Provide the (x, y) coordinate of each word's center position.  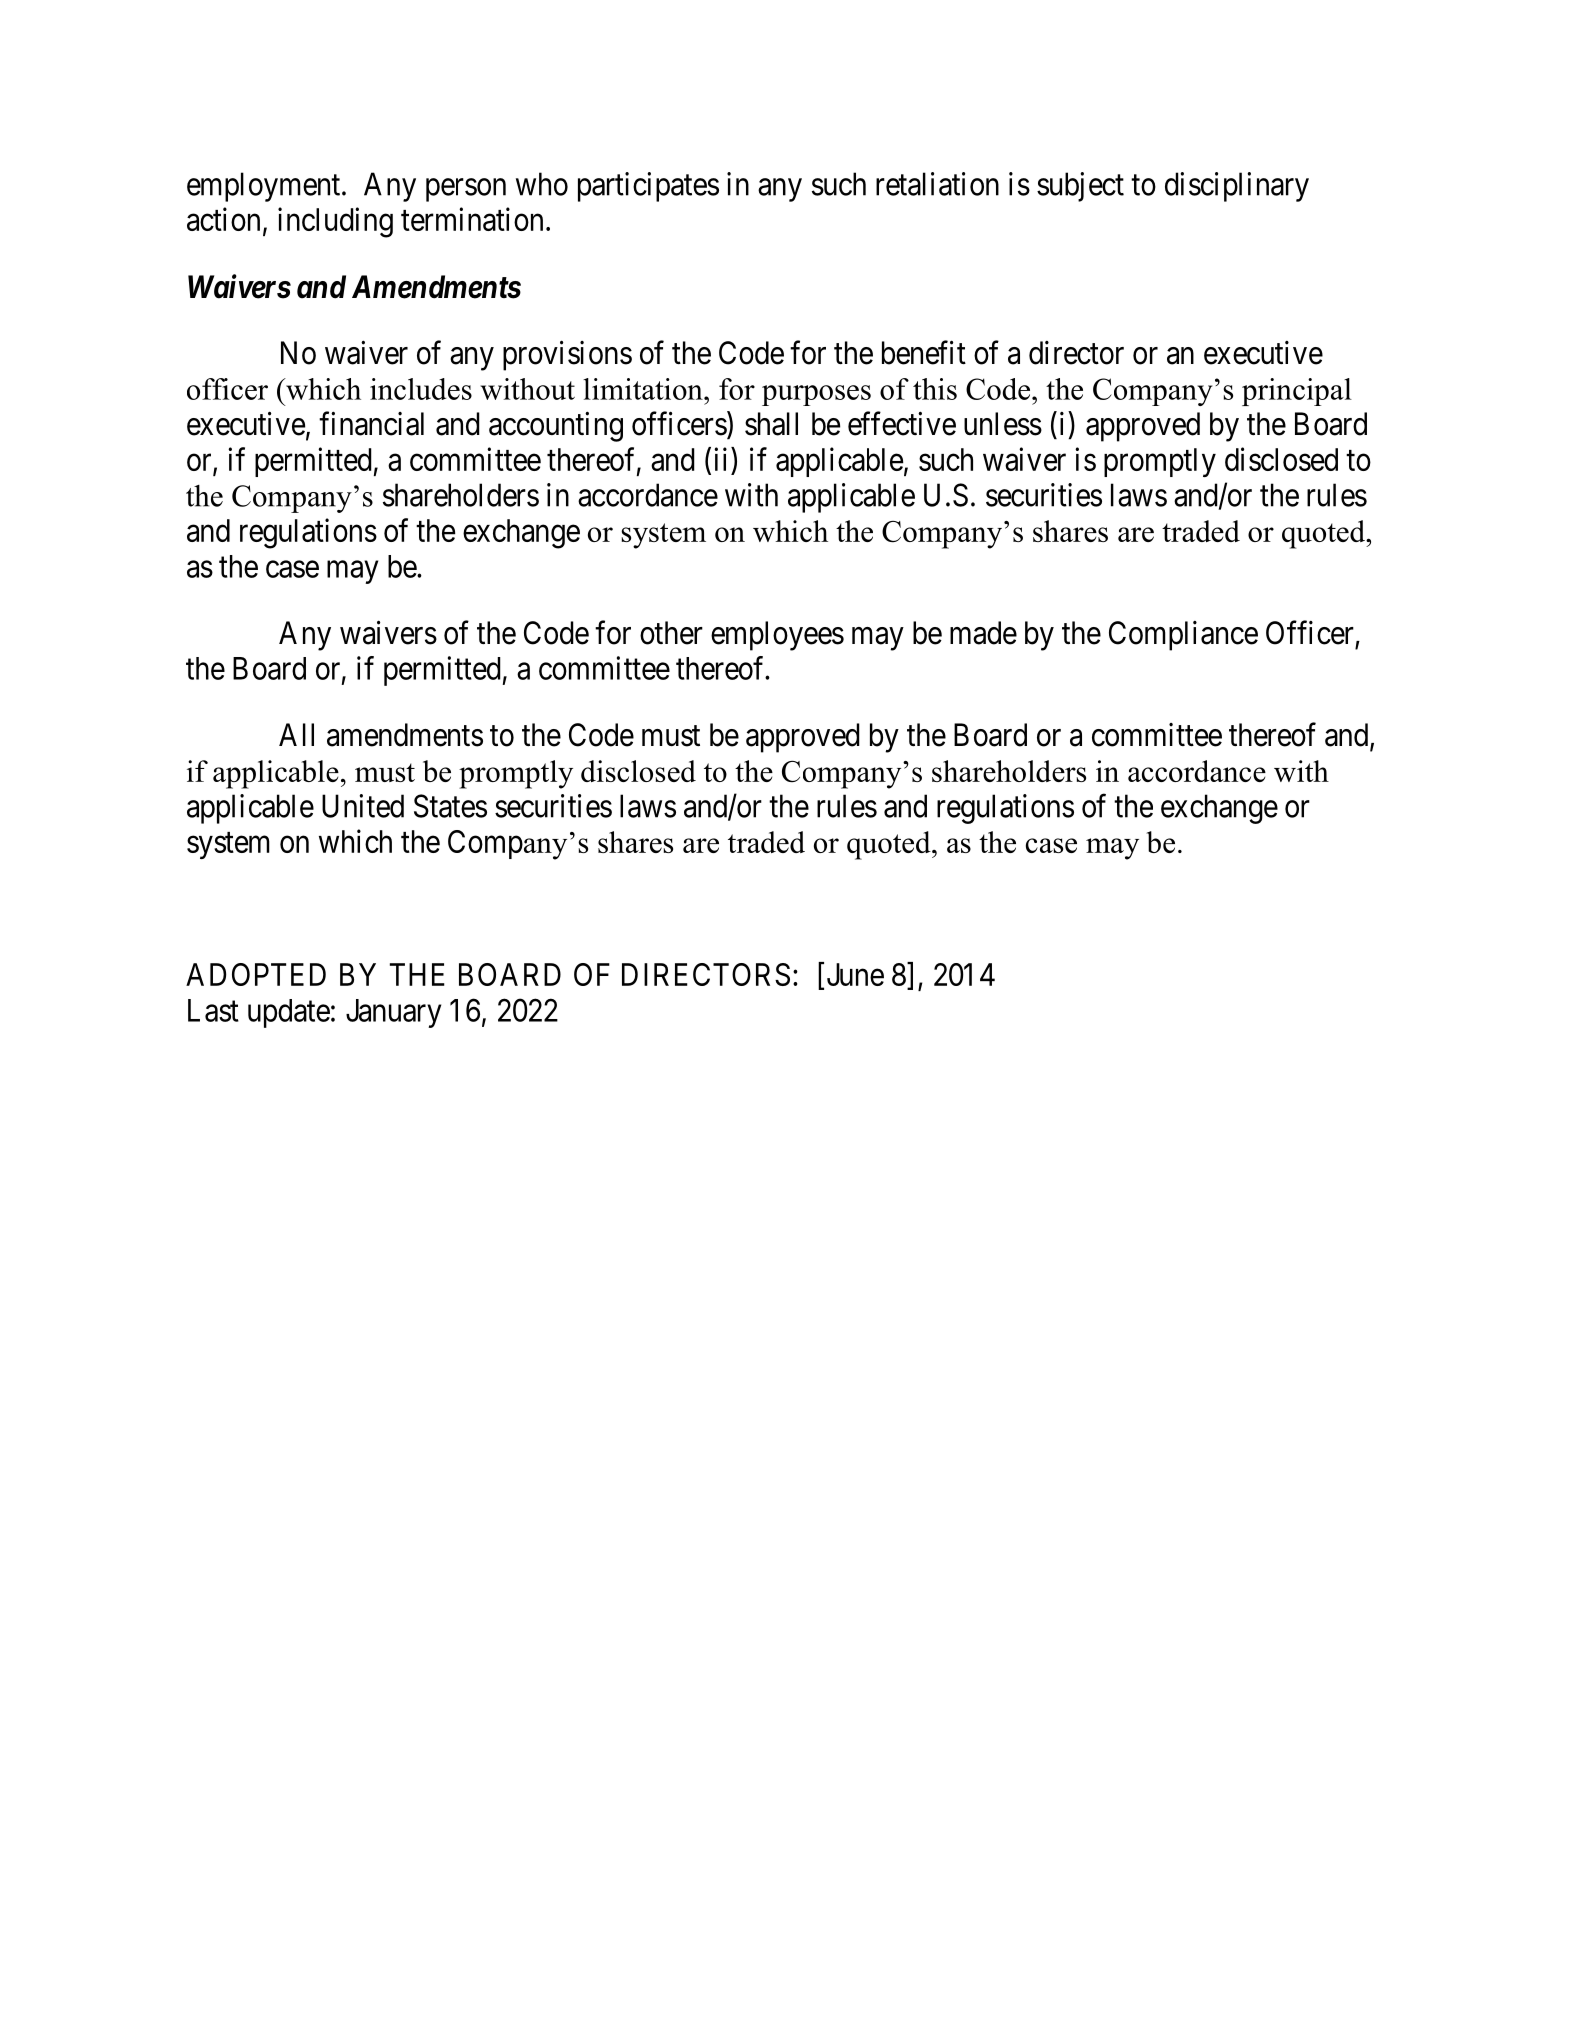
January (393, 1013)
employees (777, 636)
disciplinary (1237, 187)
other (671, 633)
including (335, 222)
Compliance (1183, 636)
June (855, 974)
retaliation (937, 184)
